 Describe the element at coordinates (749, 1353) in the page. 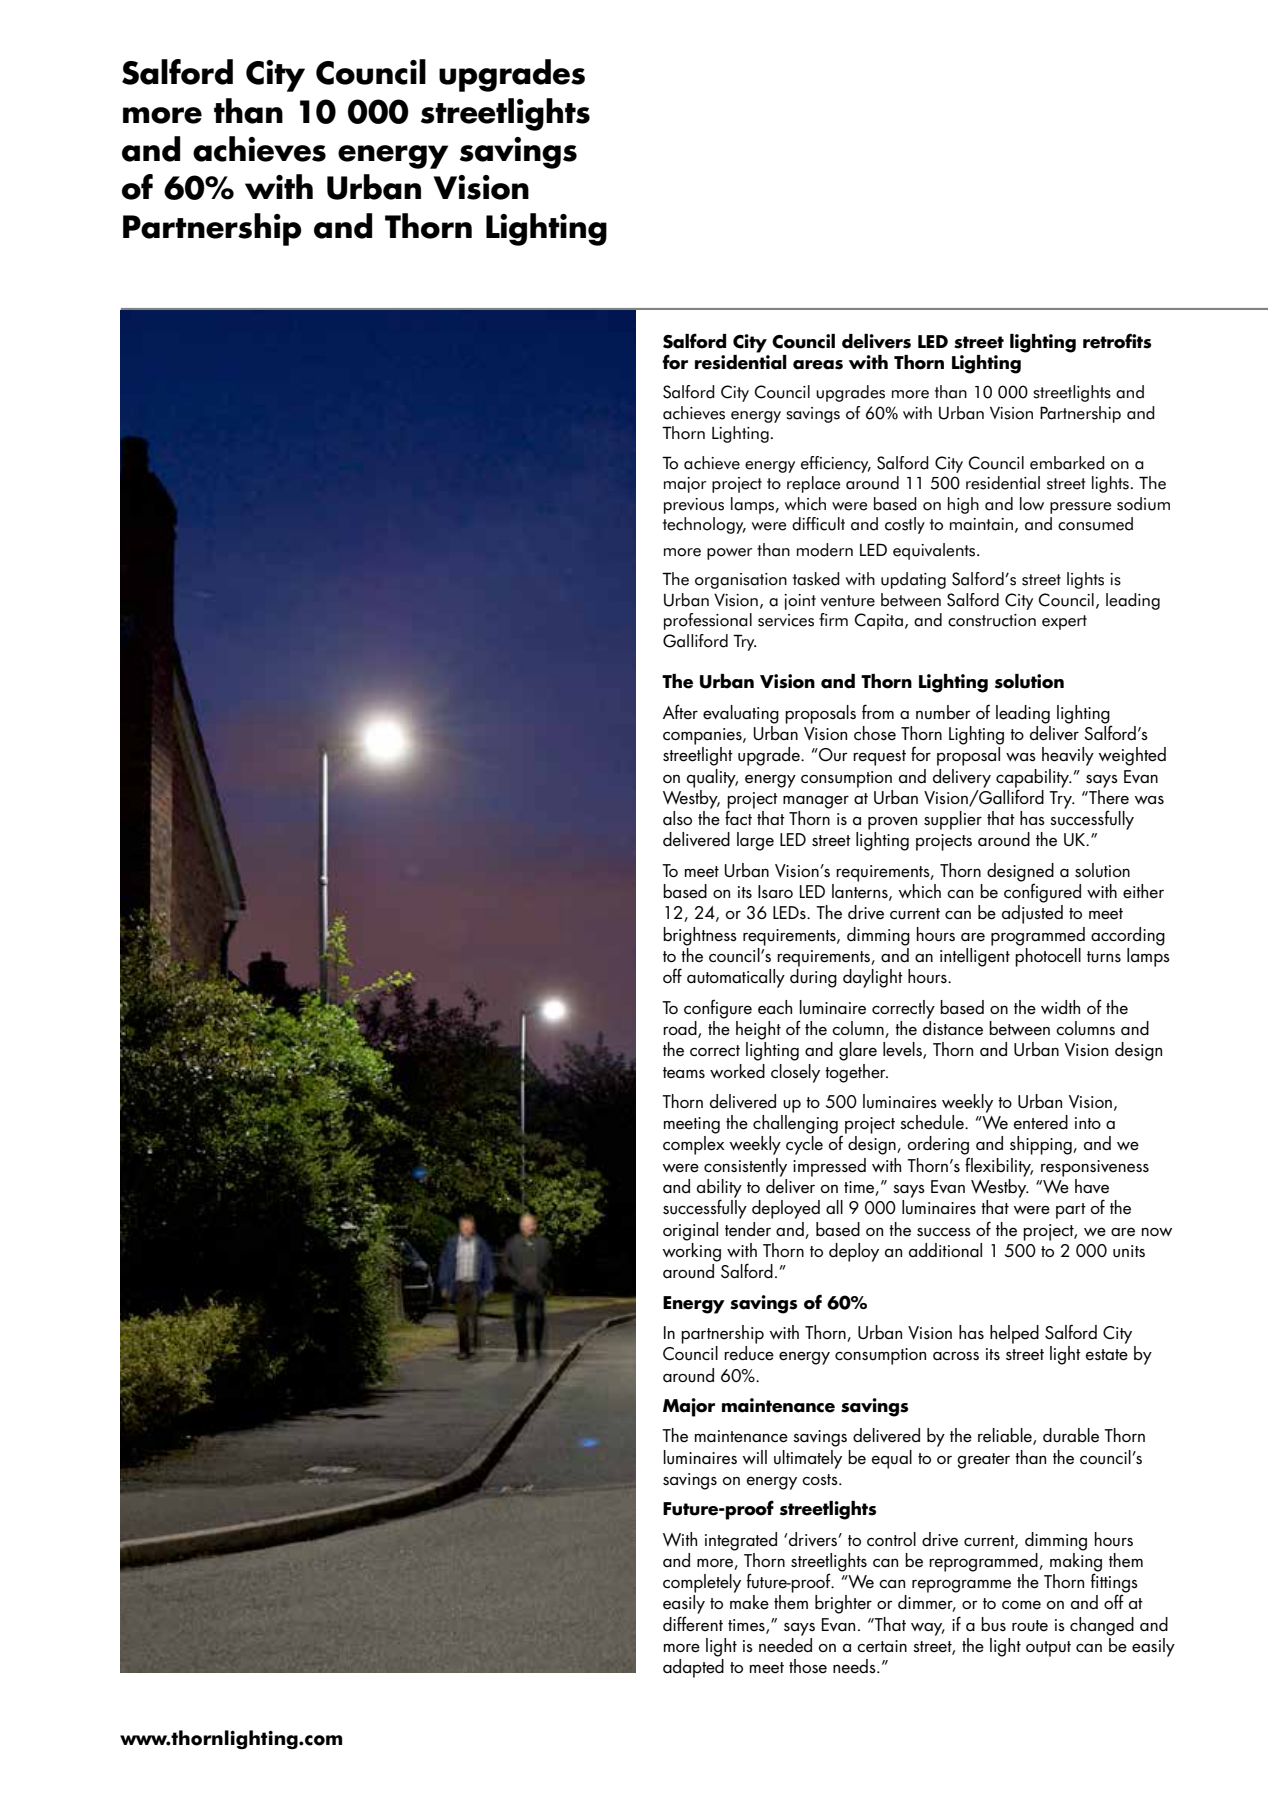

I see `reduce` at that location.
